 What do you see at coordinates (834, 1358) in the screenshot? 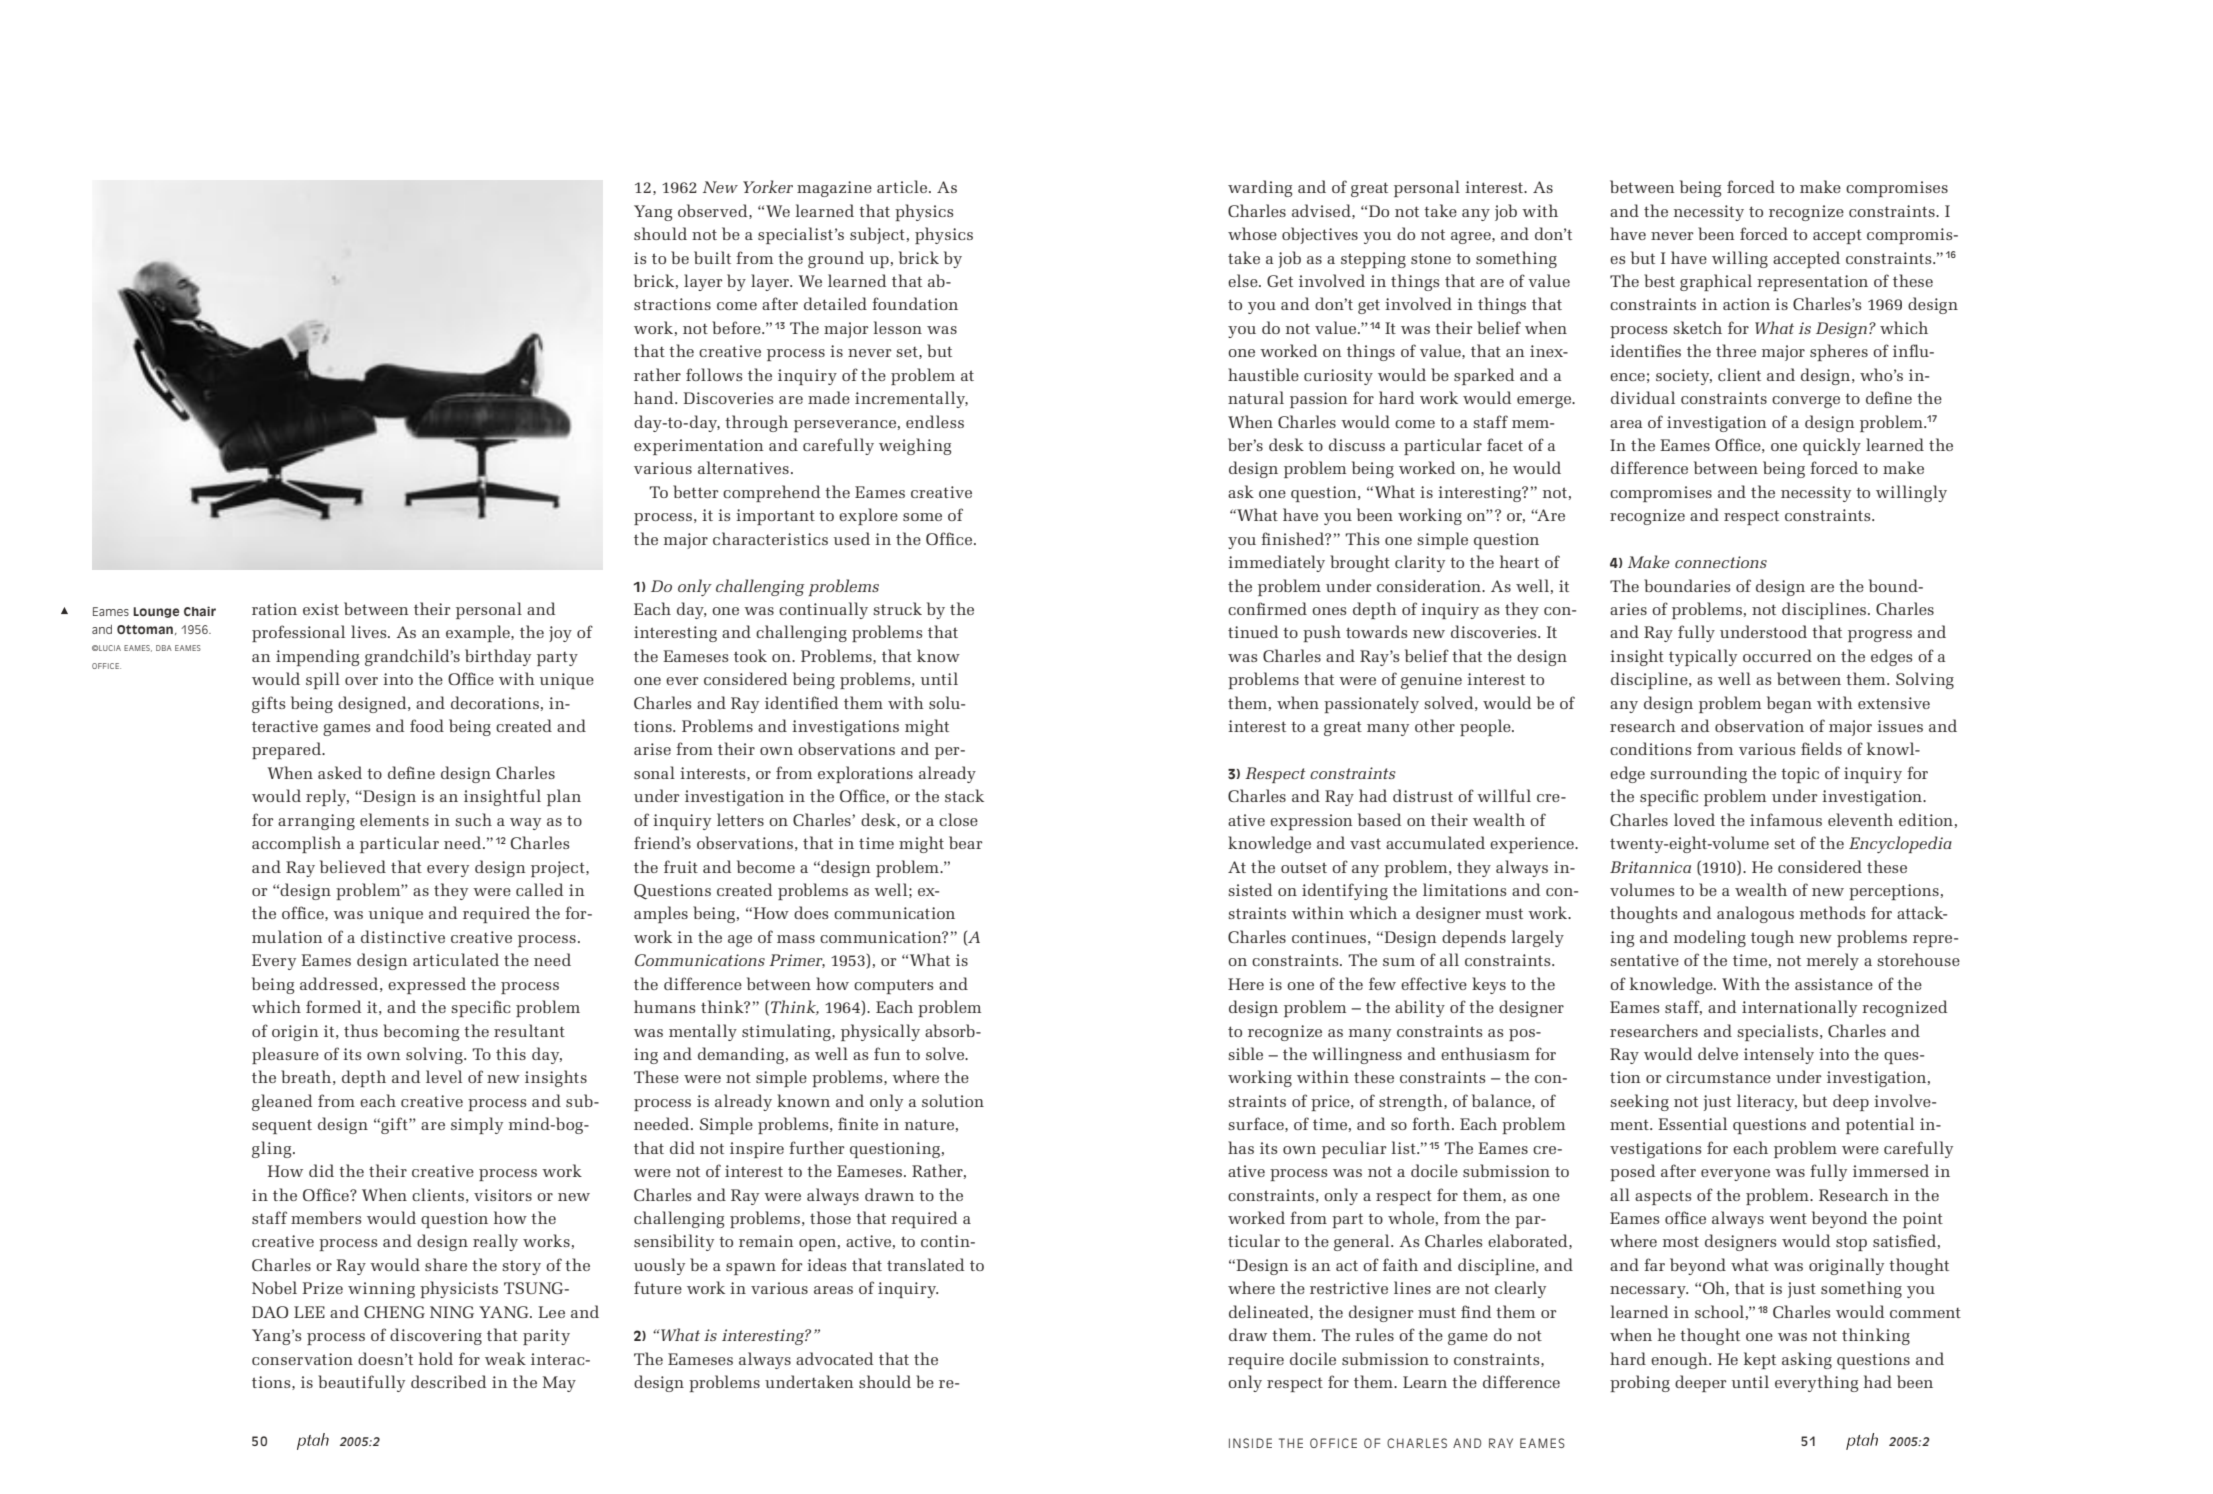
I see `advocated` at bounding box center [834, 1358].
